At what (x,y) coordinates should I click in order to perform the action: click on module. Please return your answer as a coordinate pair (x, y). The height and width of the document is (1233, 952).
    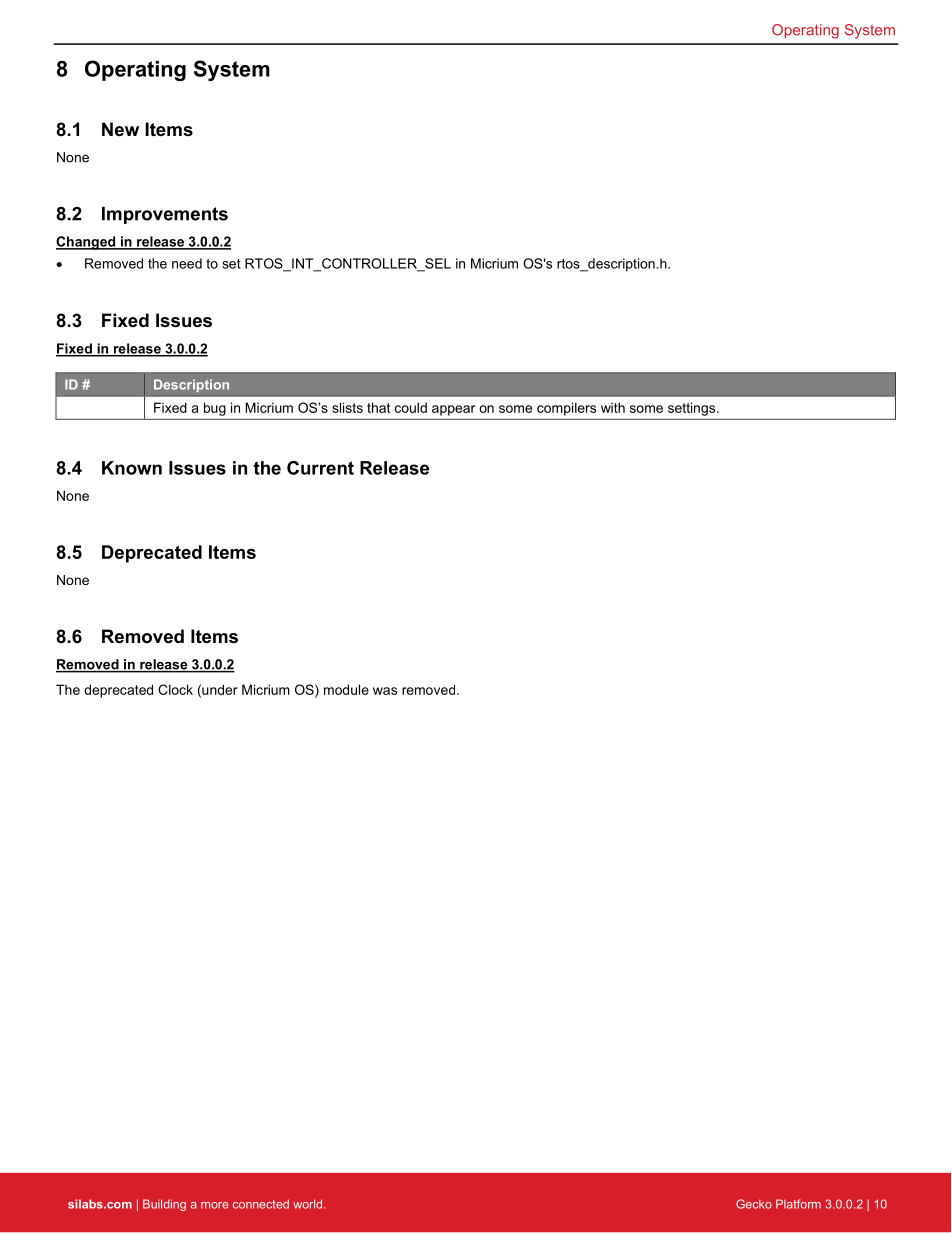
    Looking at the image, I should click on (346, 689).
